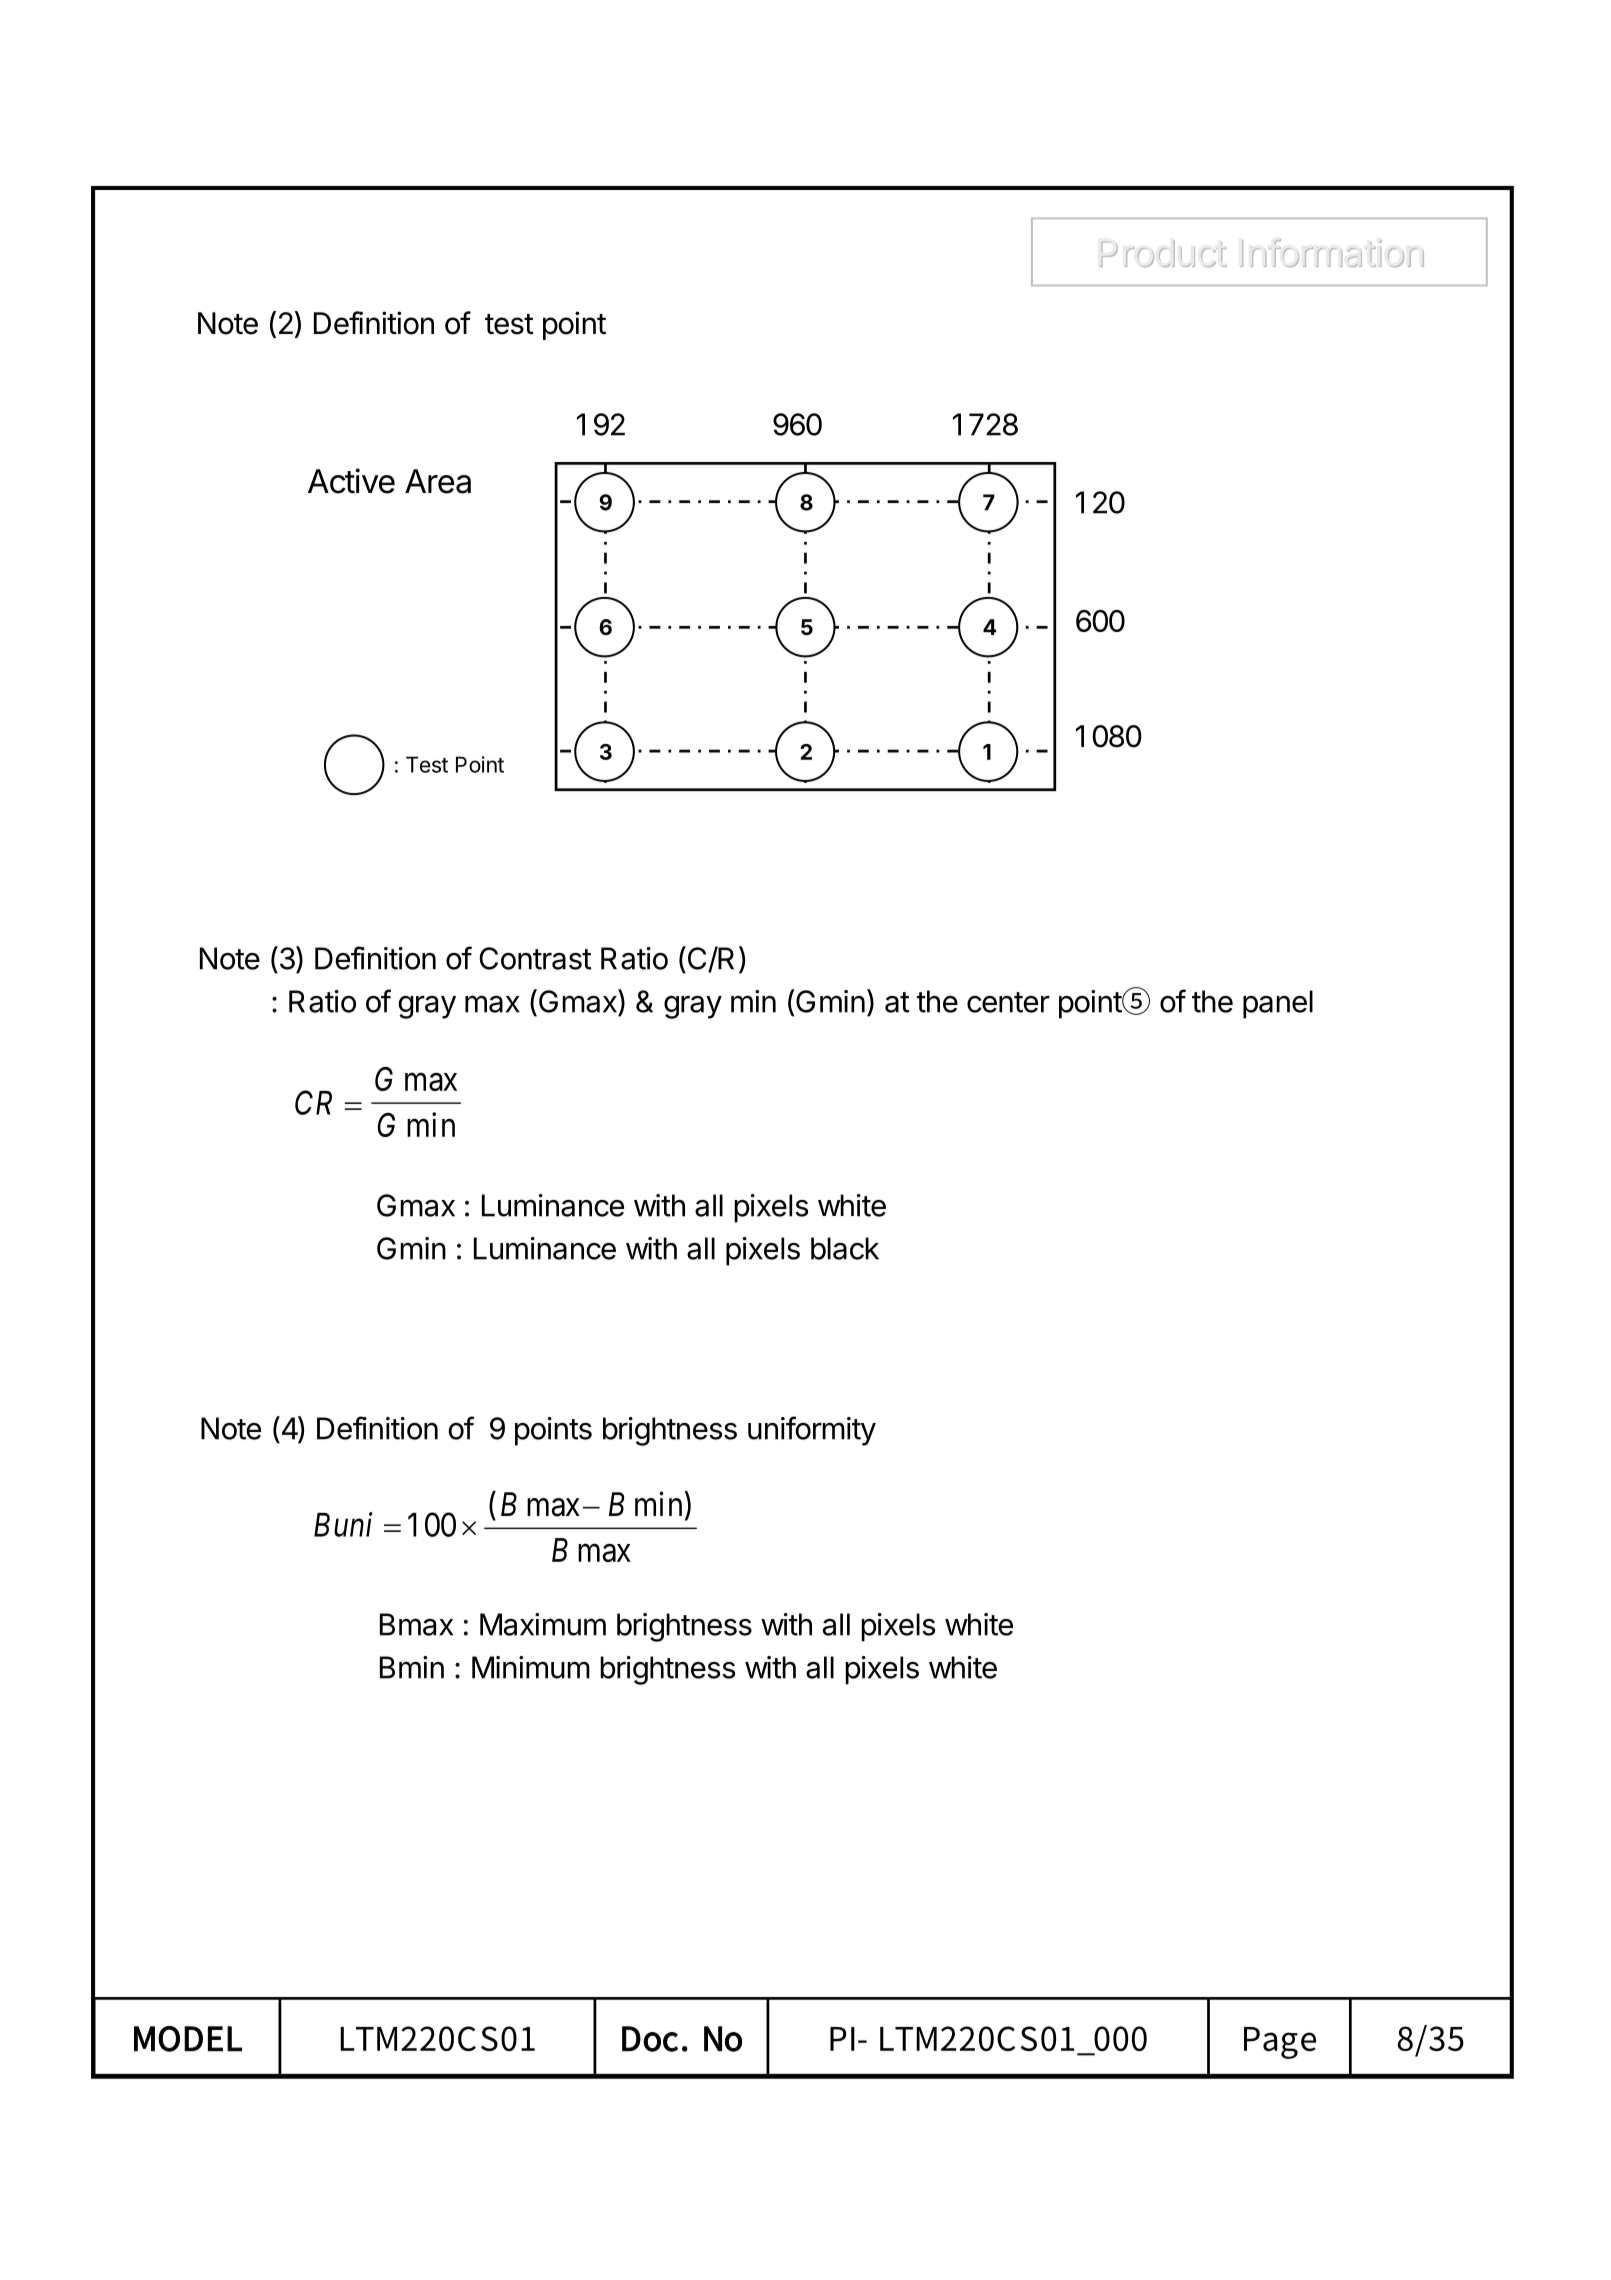 The width and height of the screenshot is (1611, 2280). Describe the element at coordinates (543, 1624) in the screenshot. I see `Maximum` at that location.
